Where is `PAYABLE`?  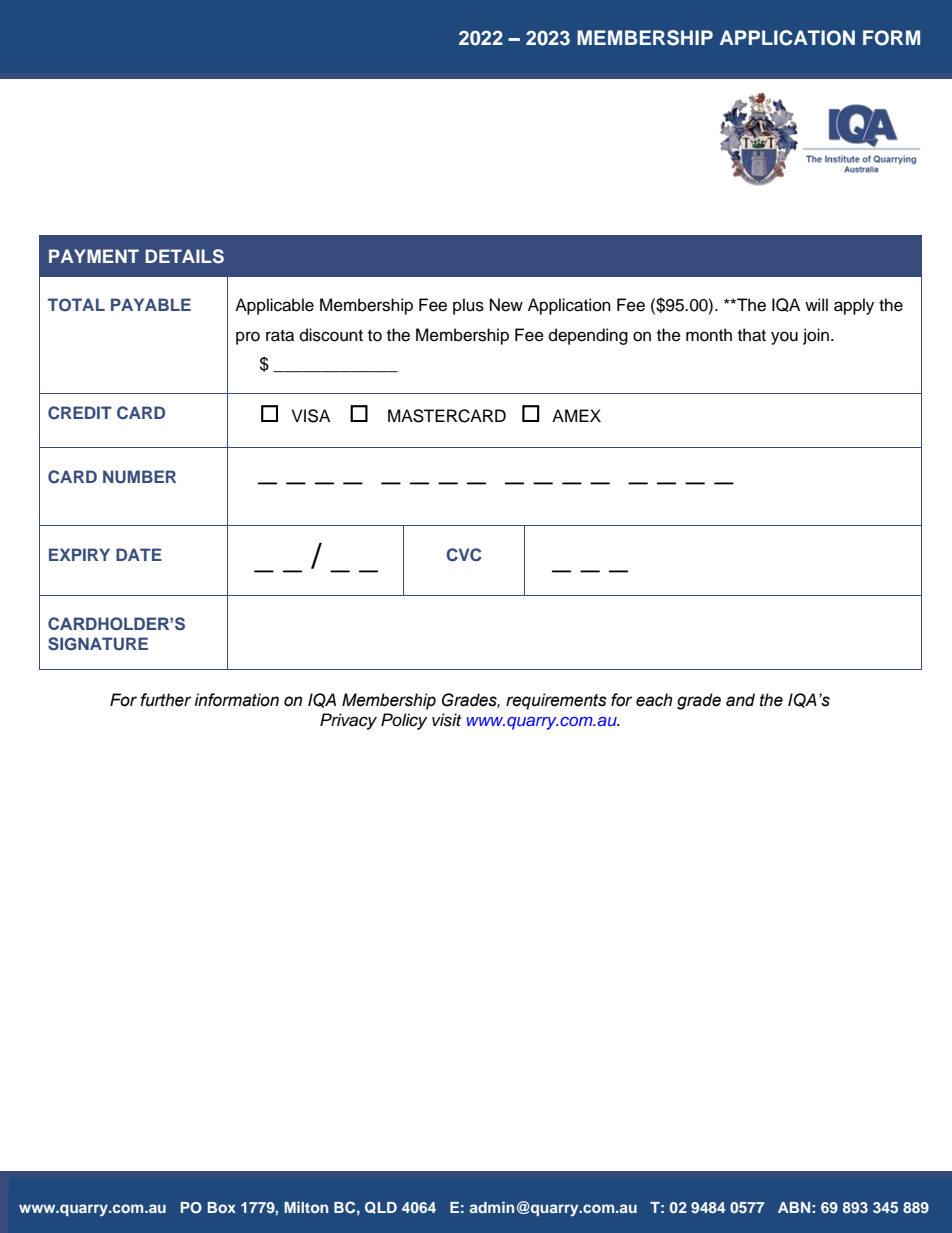
PAYABLE is located at coordinates (151, 304).
